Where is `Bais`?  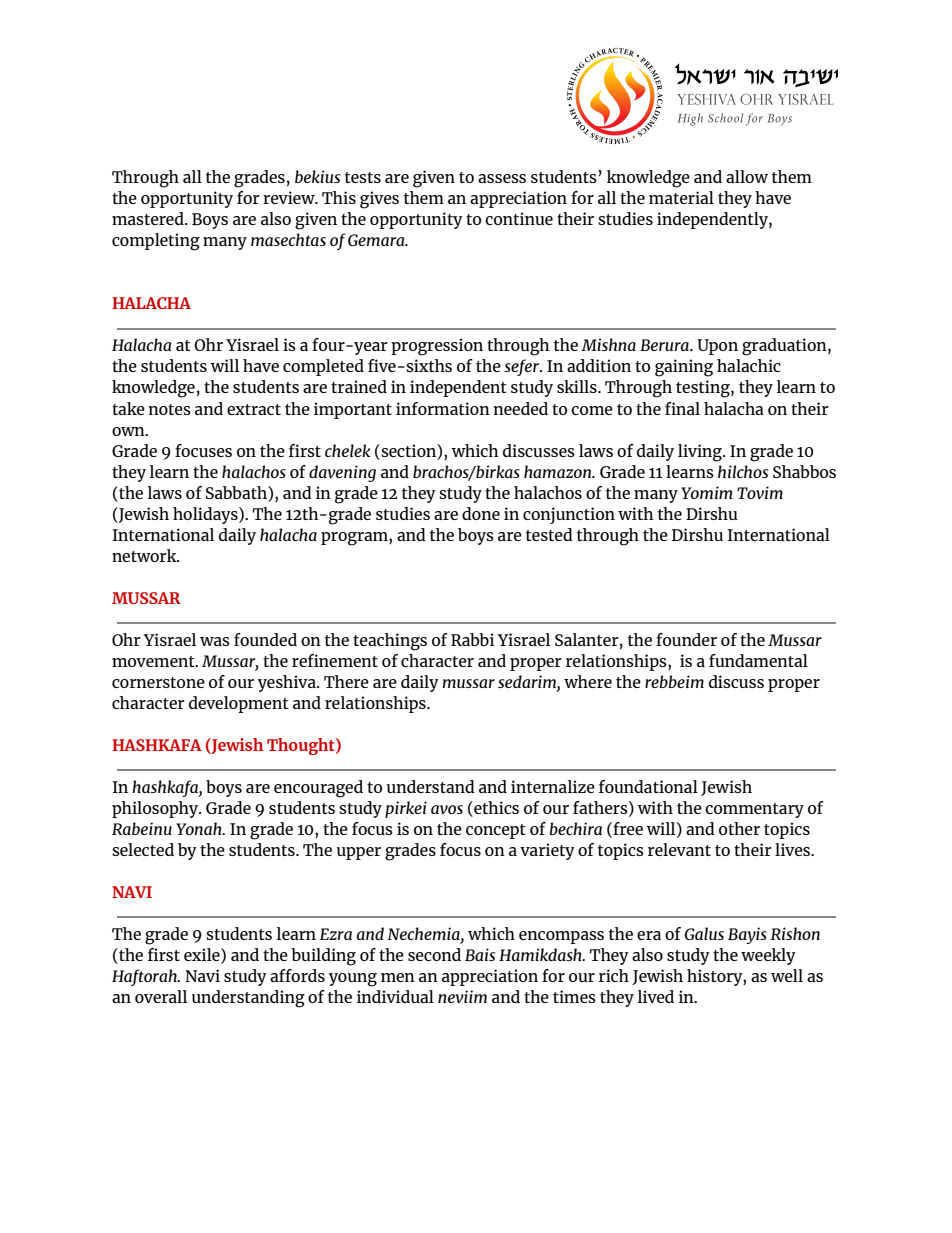
Bais is located at coordinates (480, 954).
